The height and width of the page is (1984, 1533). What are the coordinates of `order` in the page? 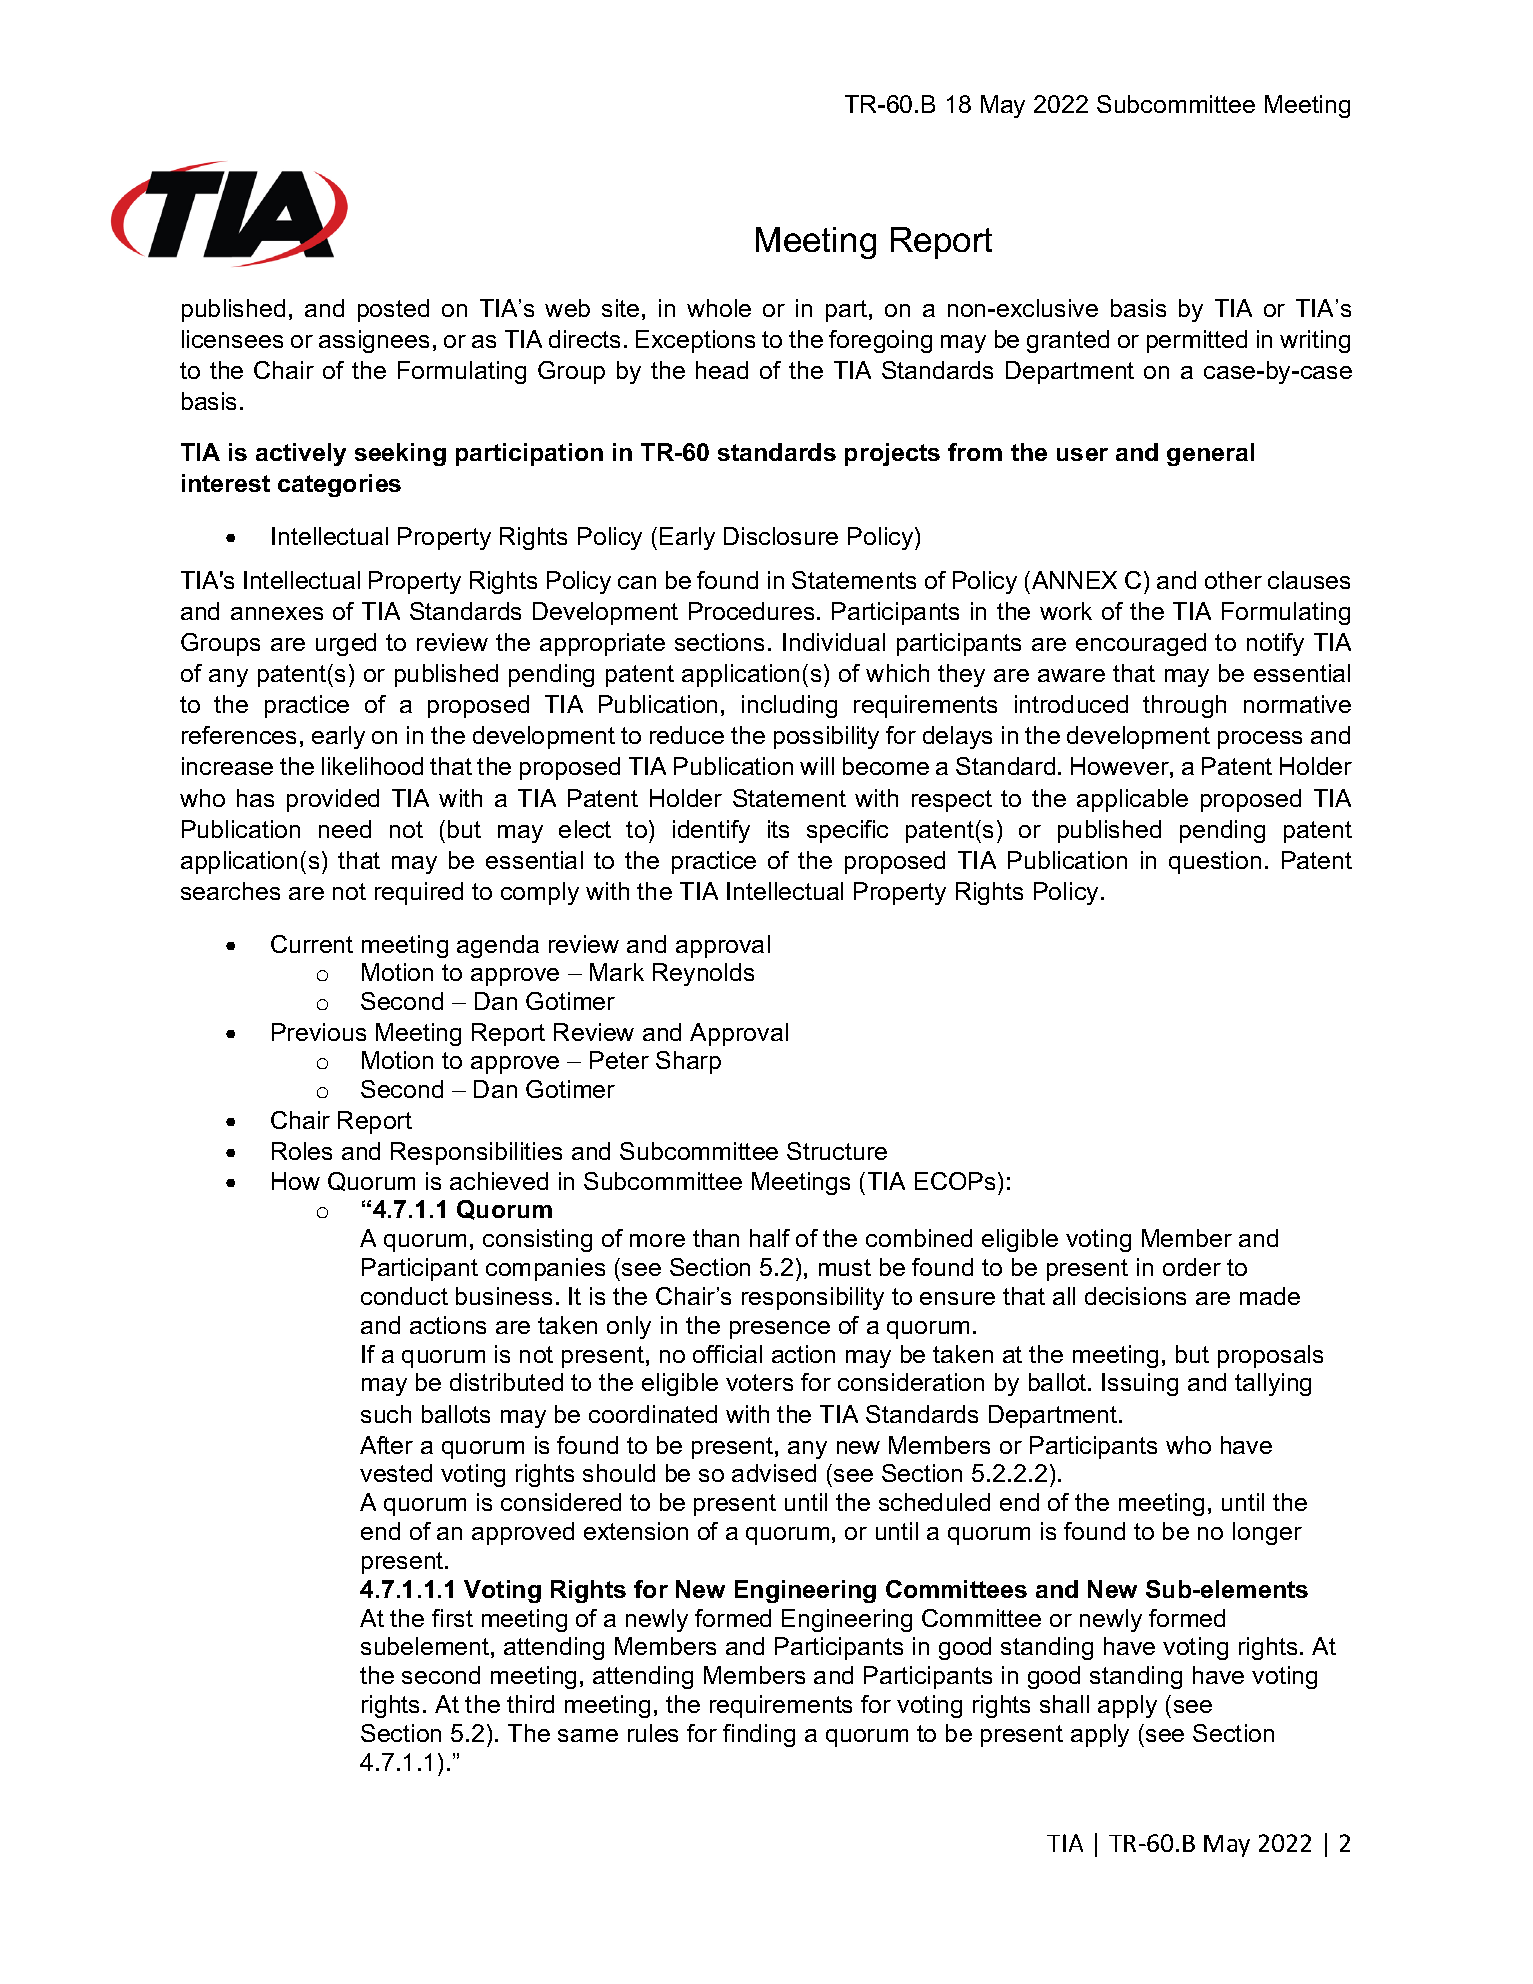 It's located at (1192, 1267).
